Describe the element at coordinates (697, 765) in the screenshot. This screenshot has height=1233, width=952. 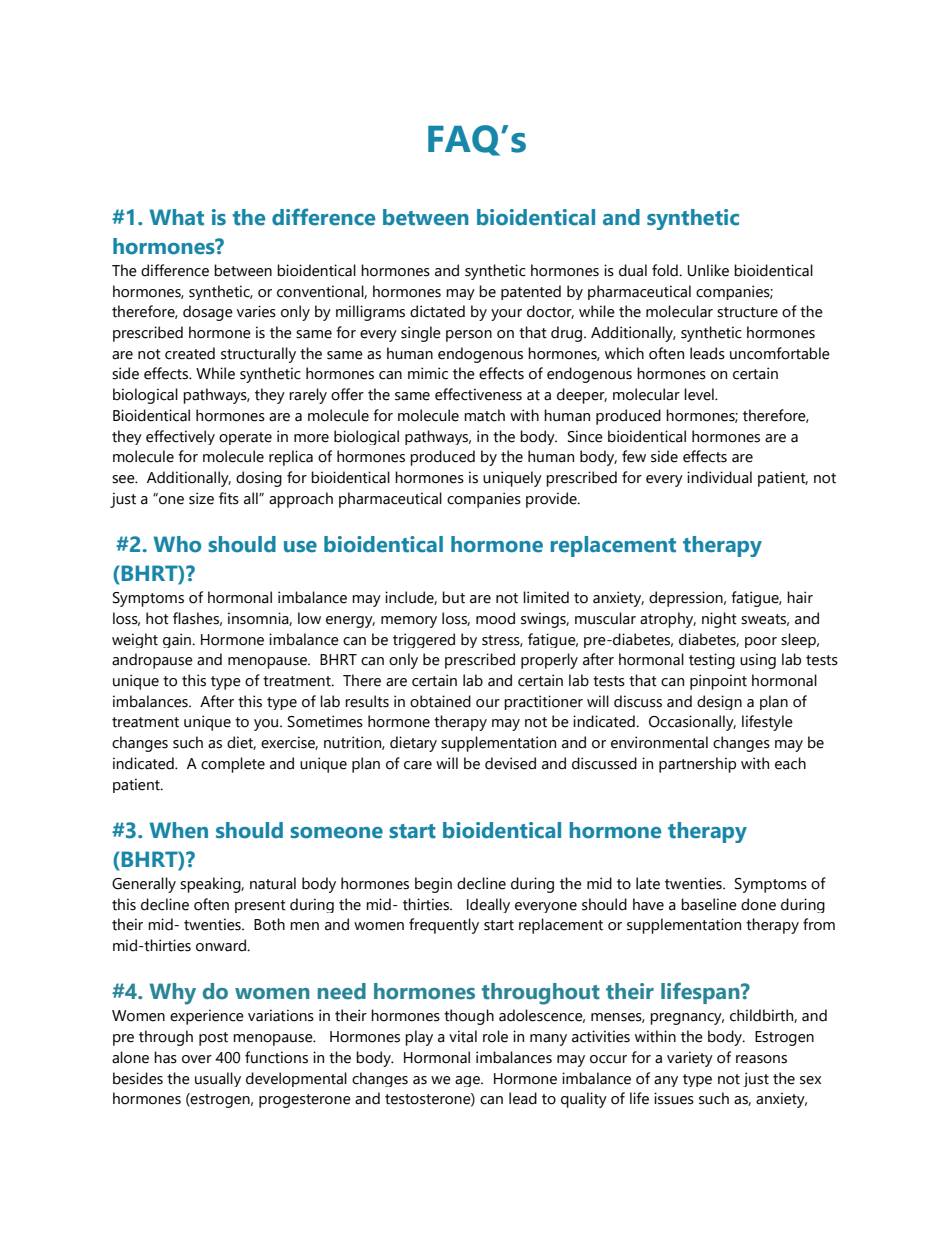
I see `partnership` at that location.
